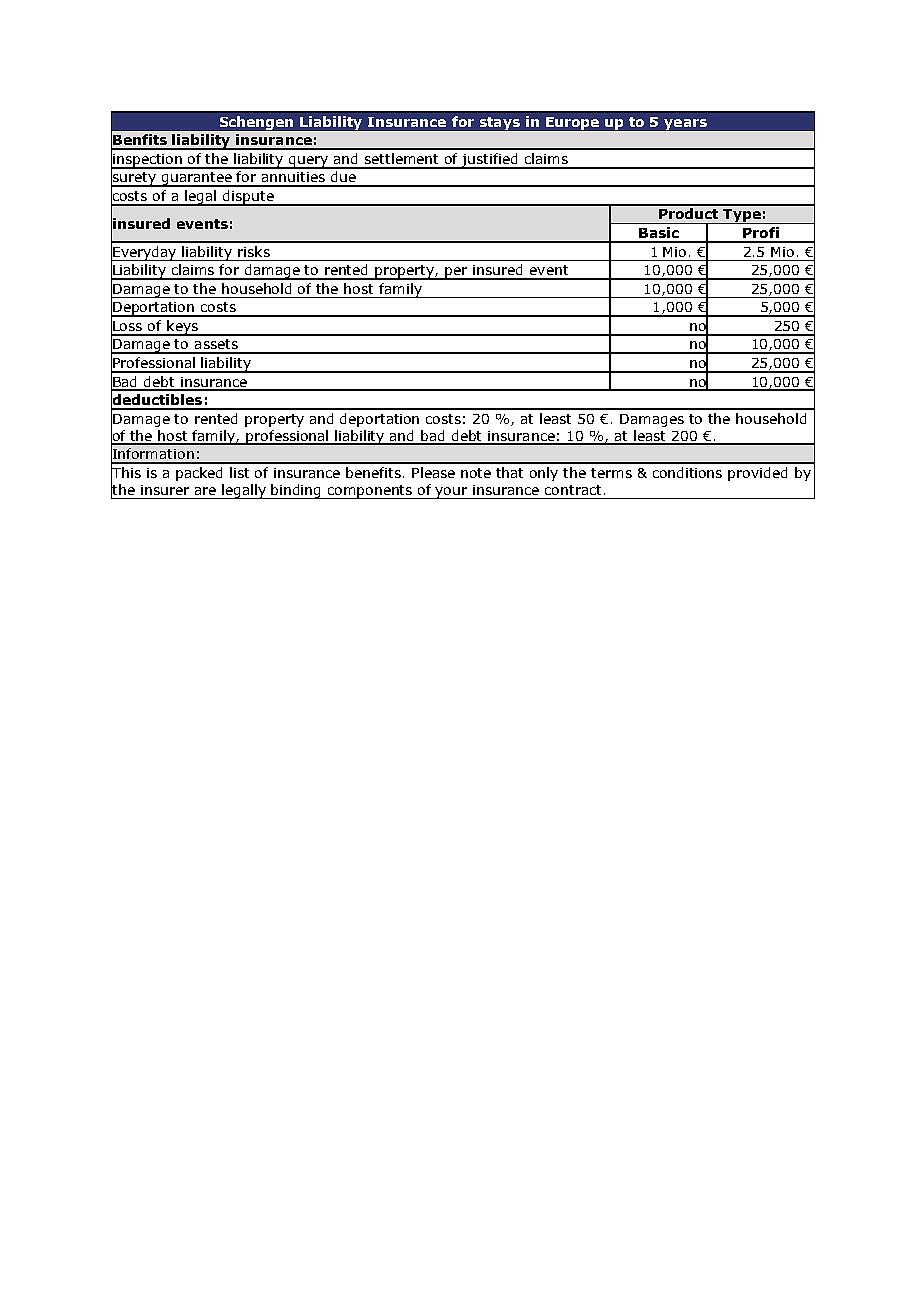  Describe the element at coordinates (239, 472) in the screenshot. I see `list` at that location.
